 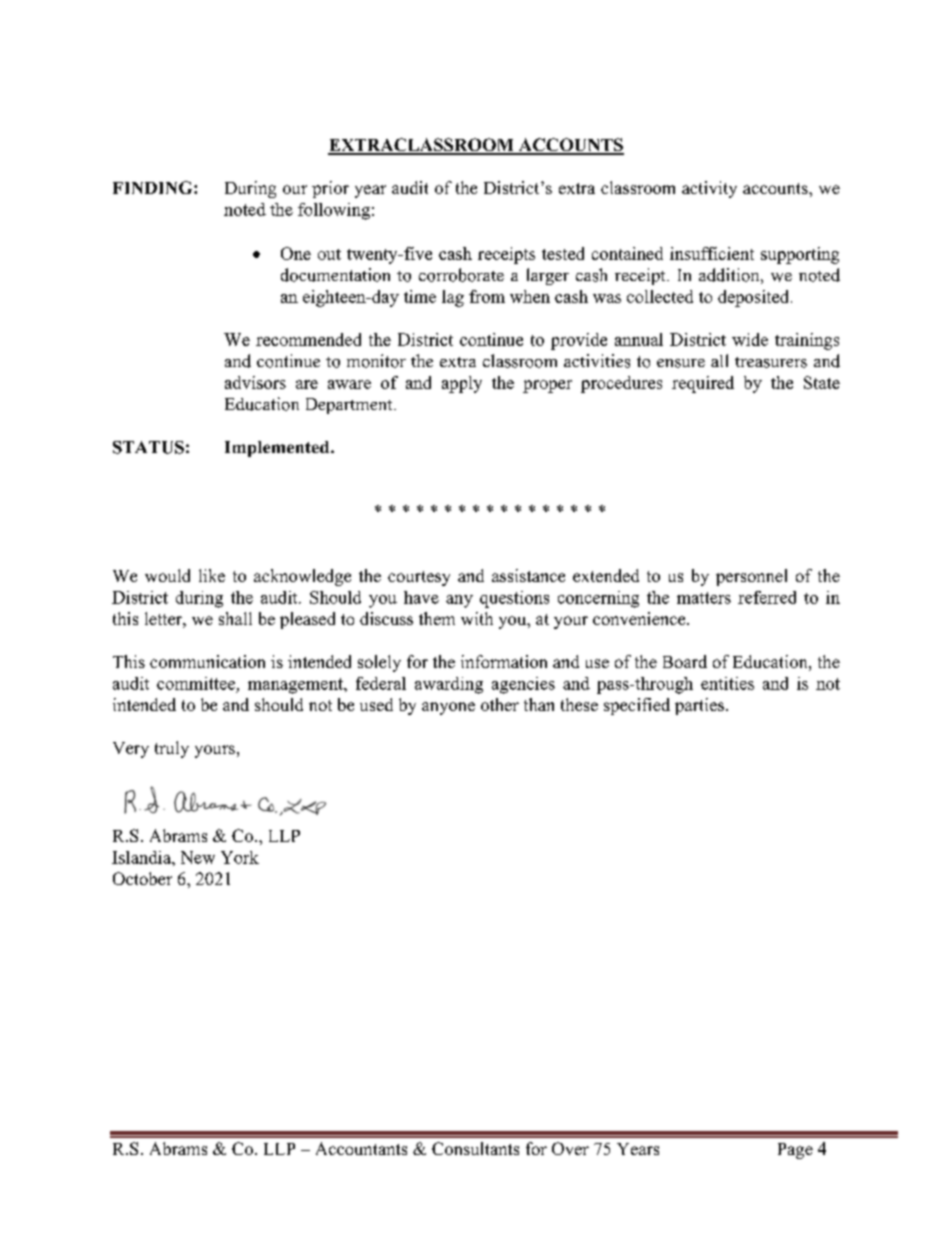 I want to click on information, so click(x=504, y=661).
